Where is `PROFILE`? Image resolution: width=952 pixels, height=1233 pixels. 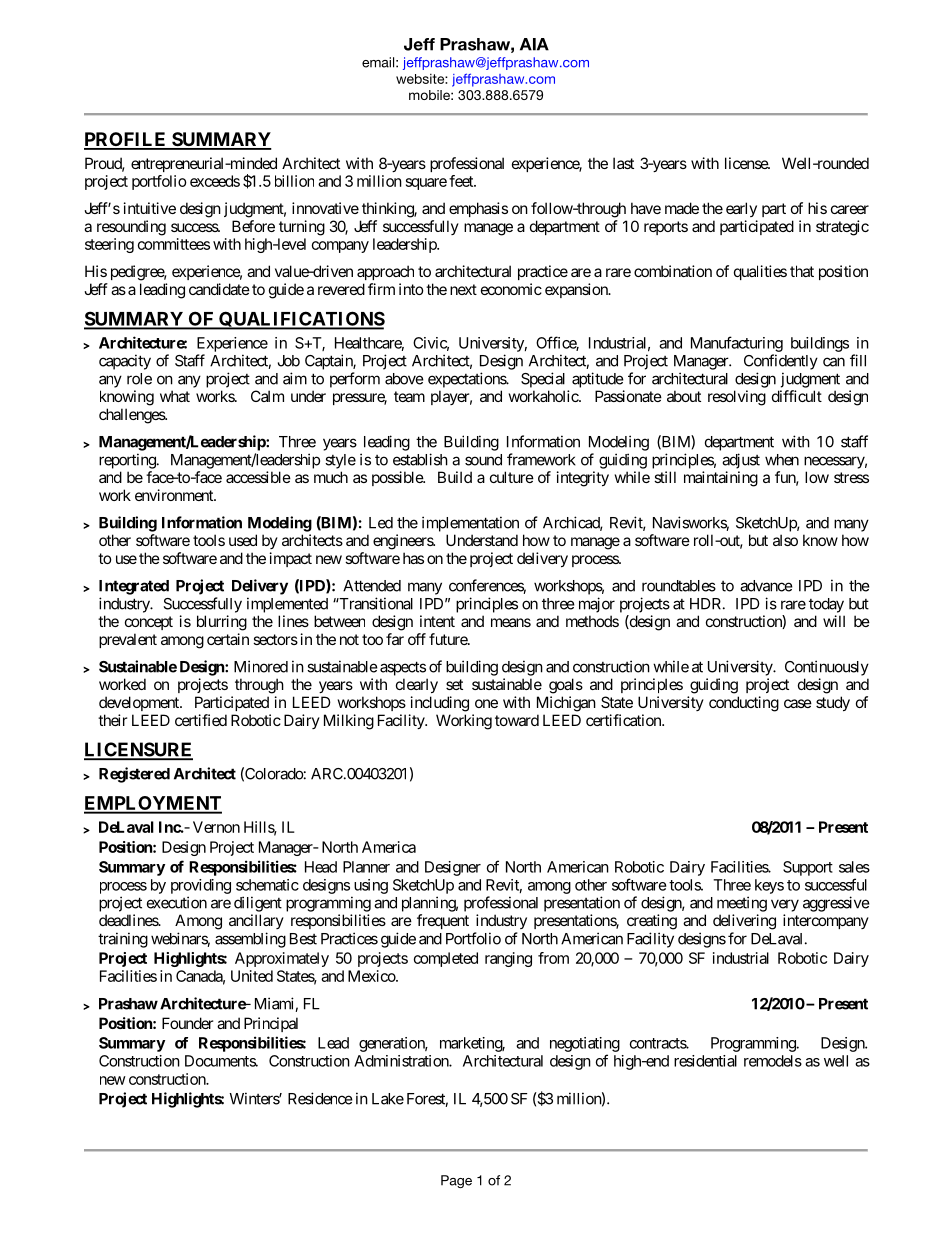
PROFILE is located at coordinates (126, 140).
